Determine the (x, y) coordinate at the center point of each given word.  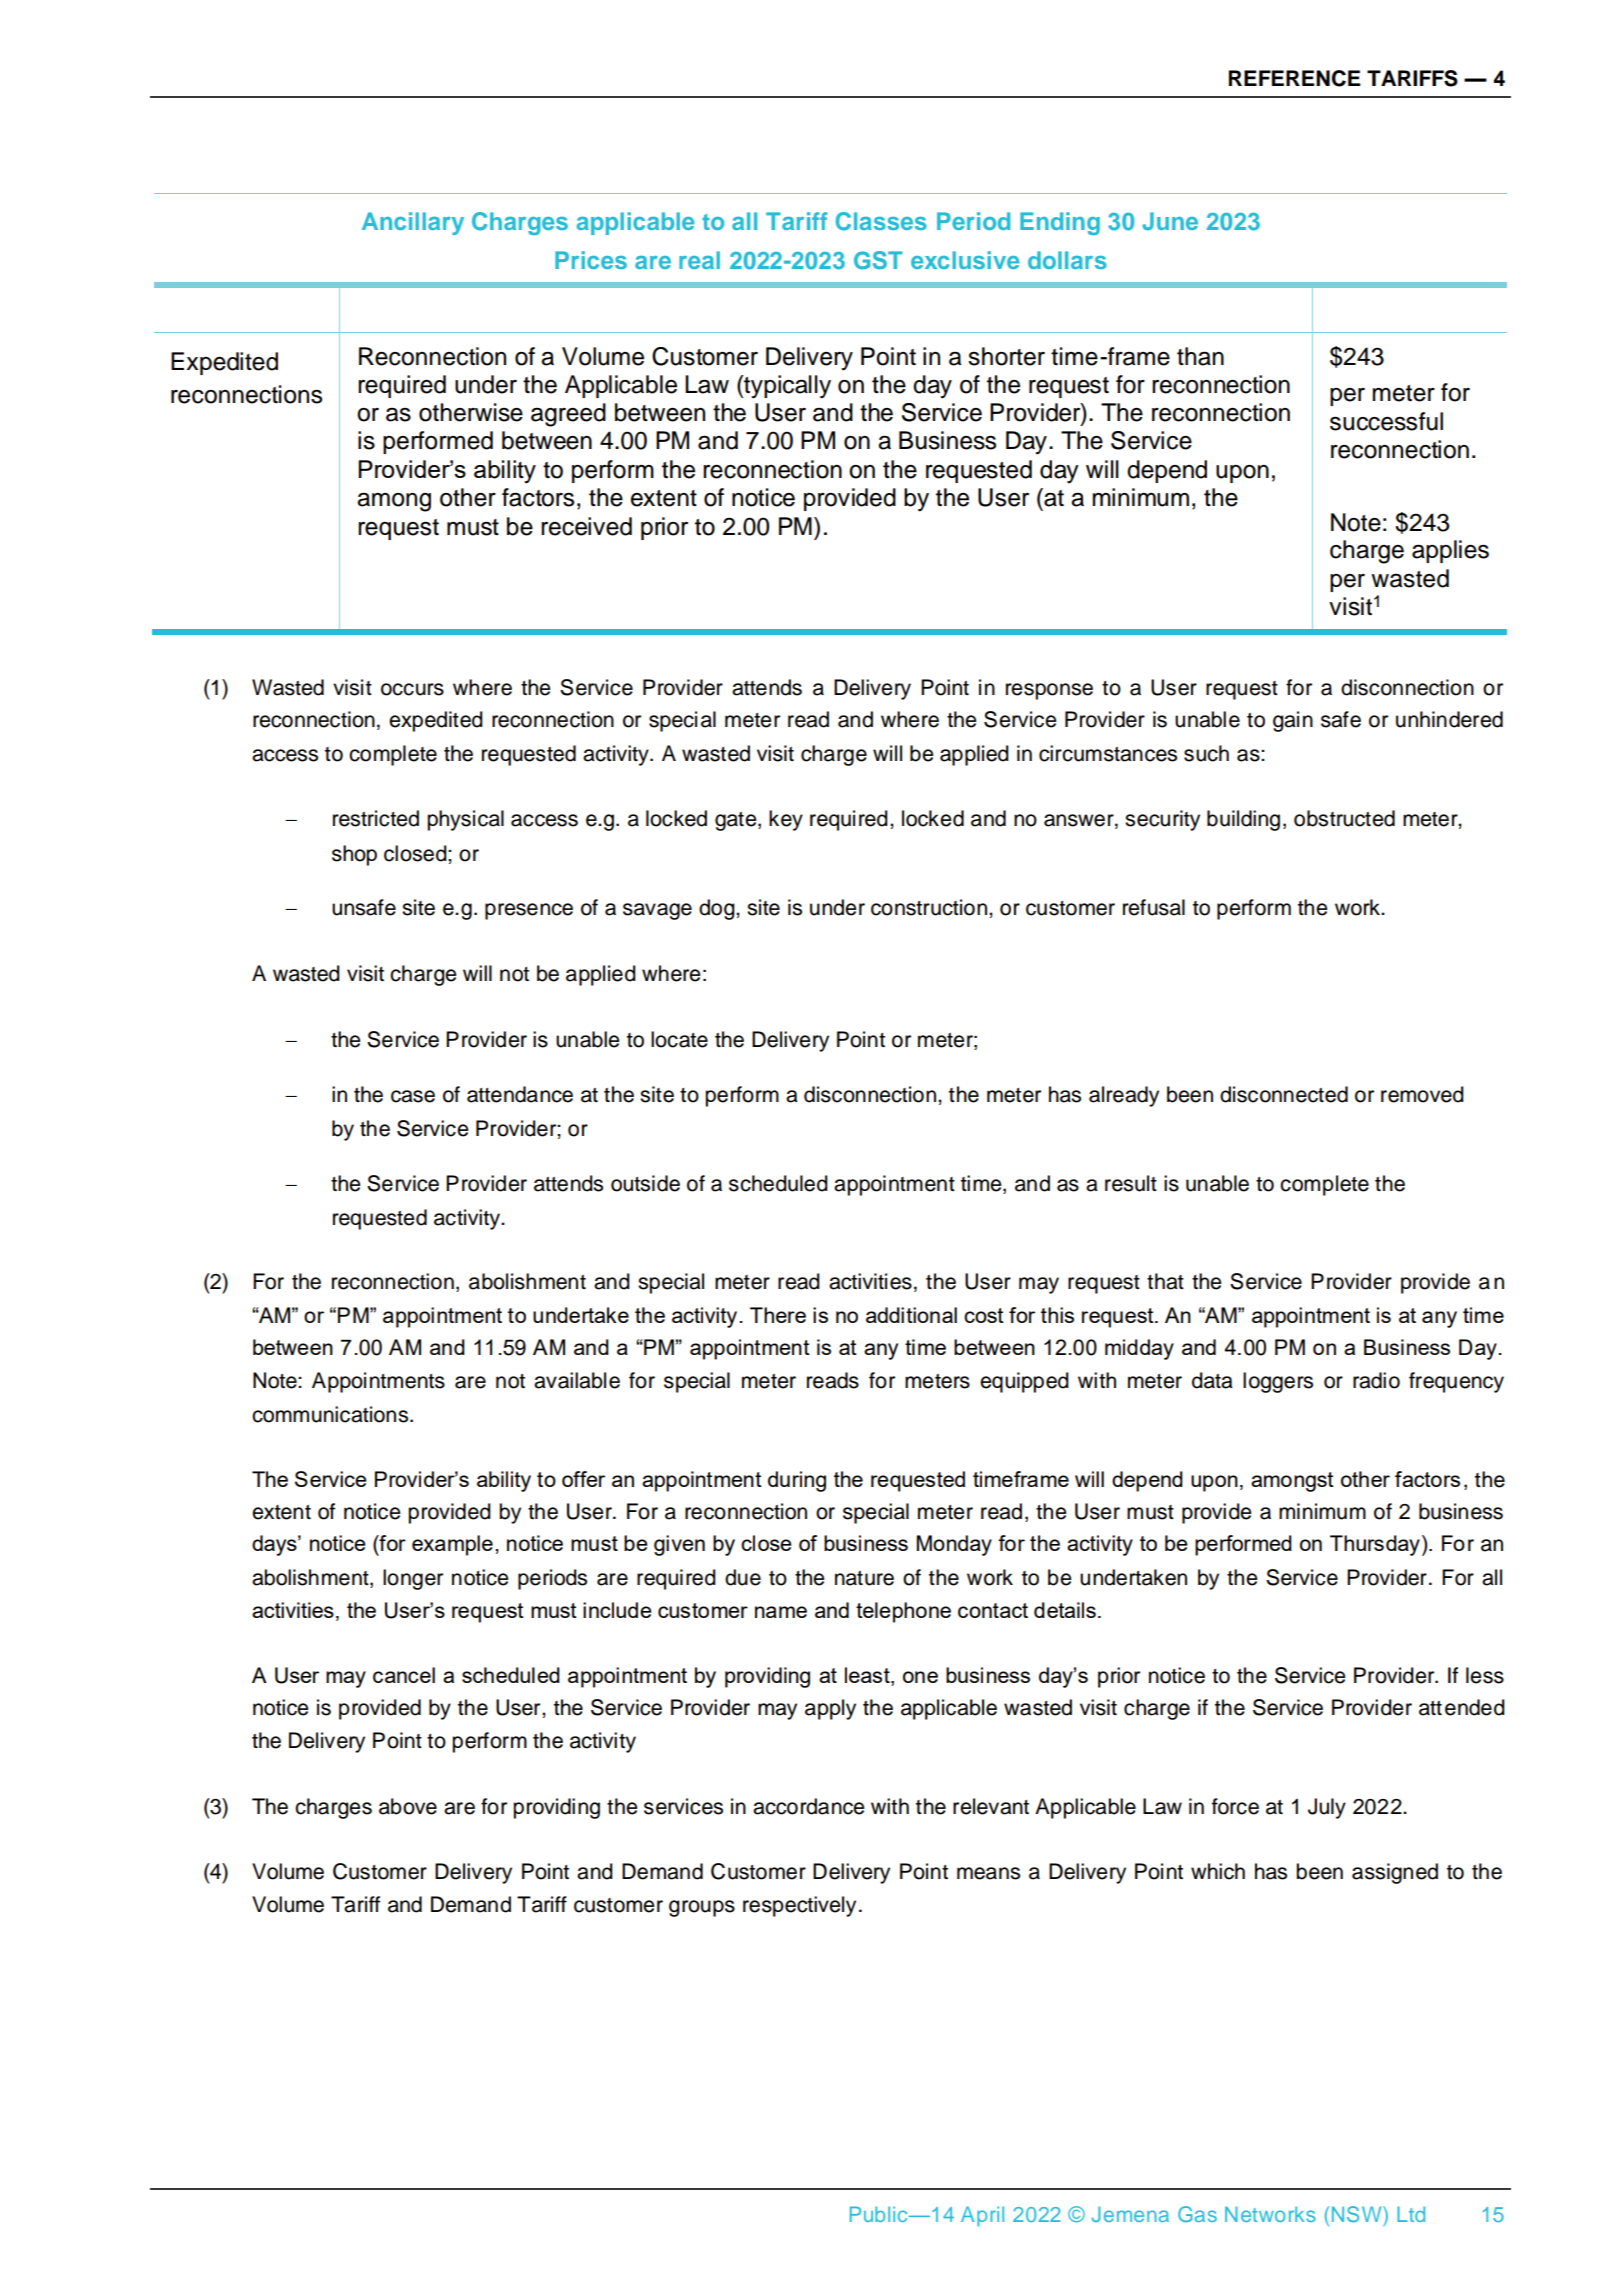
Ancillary (413, 223)
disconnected (1284, 1094)
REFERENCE (1294, 78)
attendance (520, 1094)
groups (702, 1908)
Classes (881, 221)
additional (911, 1315)
